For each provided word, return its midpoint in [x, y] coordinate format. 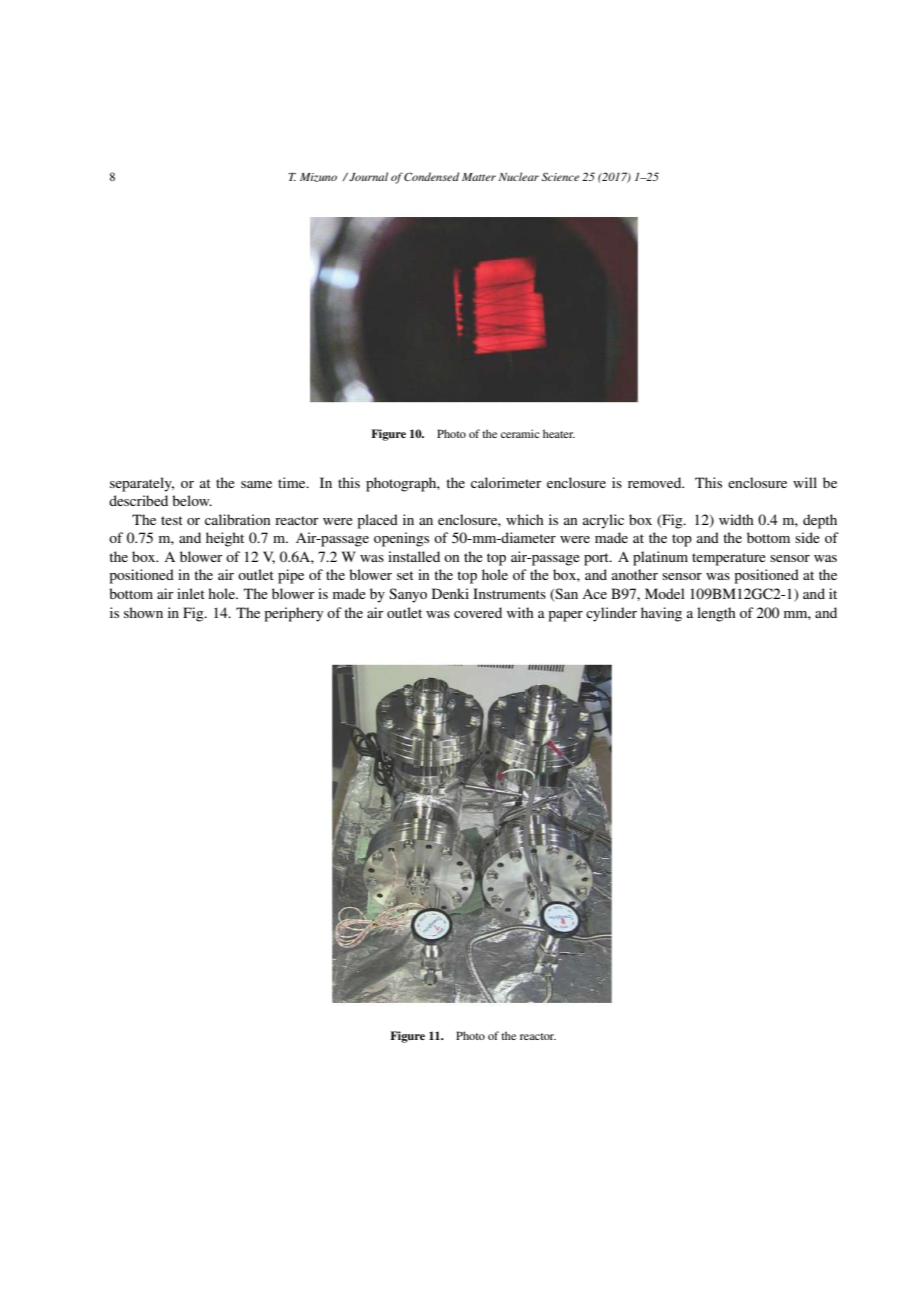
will [805, 482]
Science [560, 176]
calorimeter [506, 482]
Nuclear [518, 176]
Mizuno [318, 177]
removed [656, 482]
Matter [479, 177]
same [256, 484]
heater [559, 433]
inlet [191, 593]
